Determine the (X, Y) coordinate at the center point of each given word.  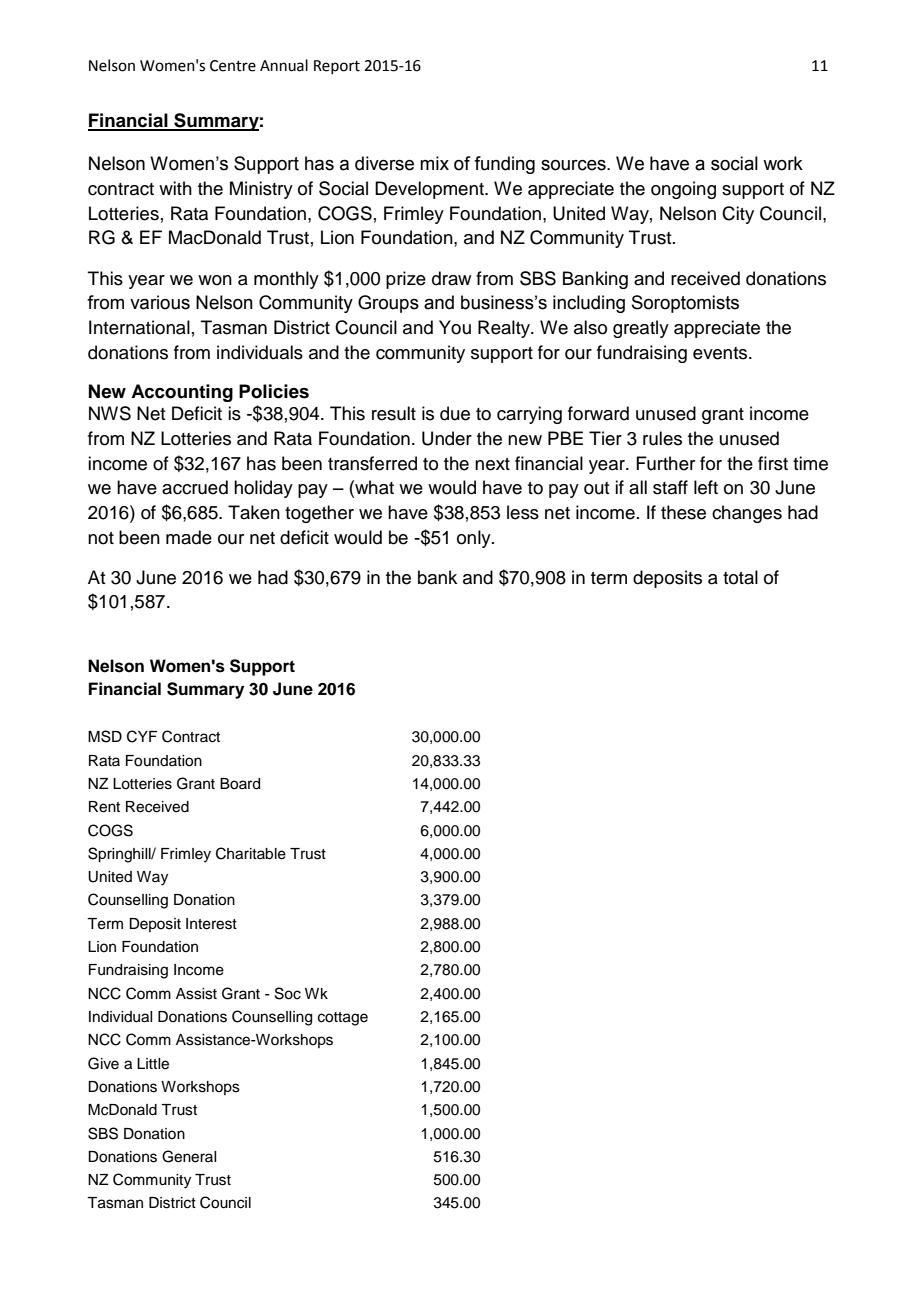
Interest (211, 924)
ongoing (683, 190)
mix (434, 163)
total (740, 577)
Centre (233, 66)
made (189, 537)
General (189, 1156)
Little (153, 1064)
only (475, 539)
